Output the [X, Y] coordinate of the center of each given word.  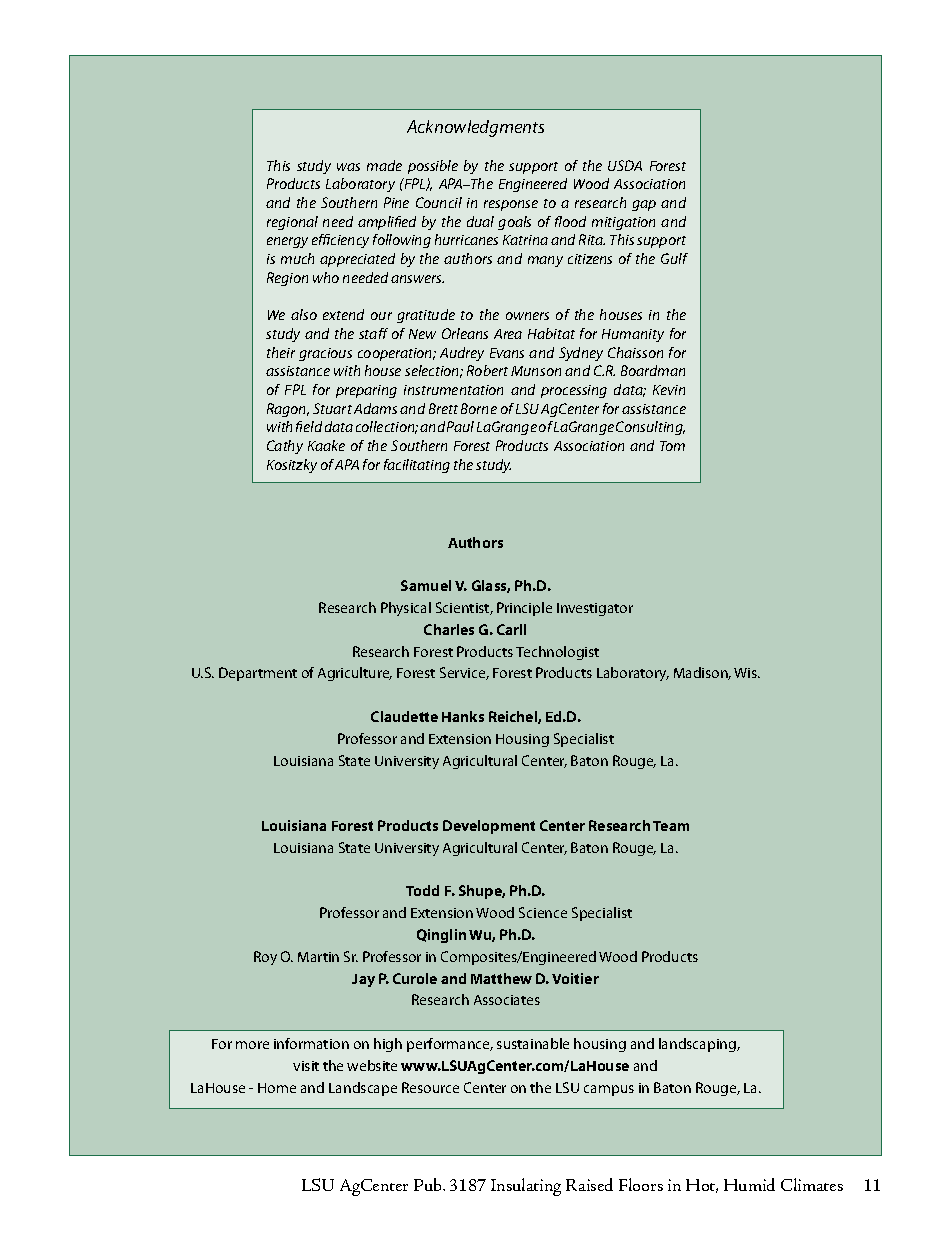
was [348, 167]
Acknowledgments [475, 128]
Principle [524, 609]
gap [644, 205]
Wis [746, 673]
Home [277, 1088]
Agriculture [355, 674]
